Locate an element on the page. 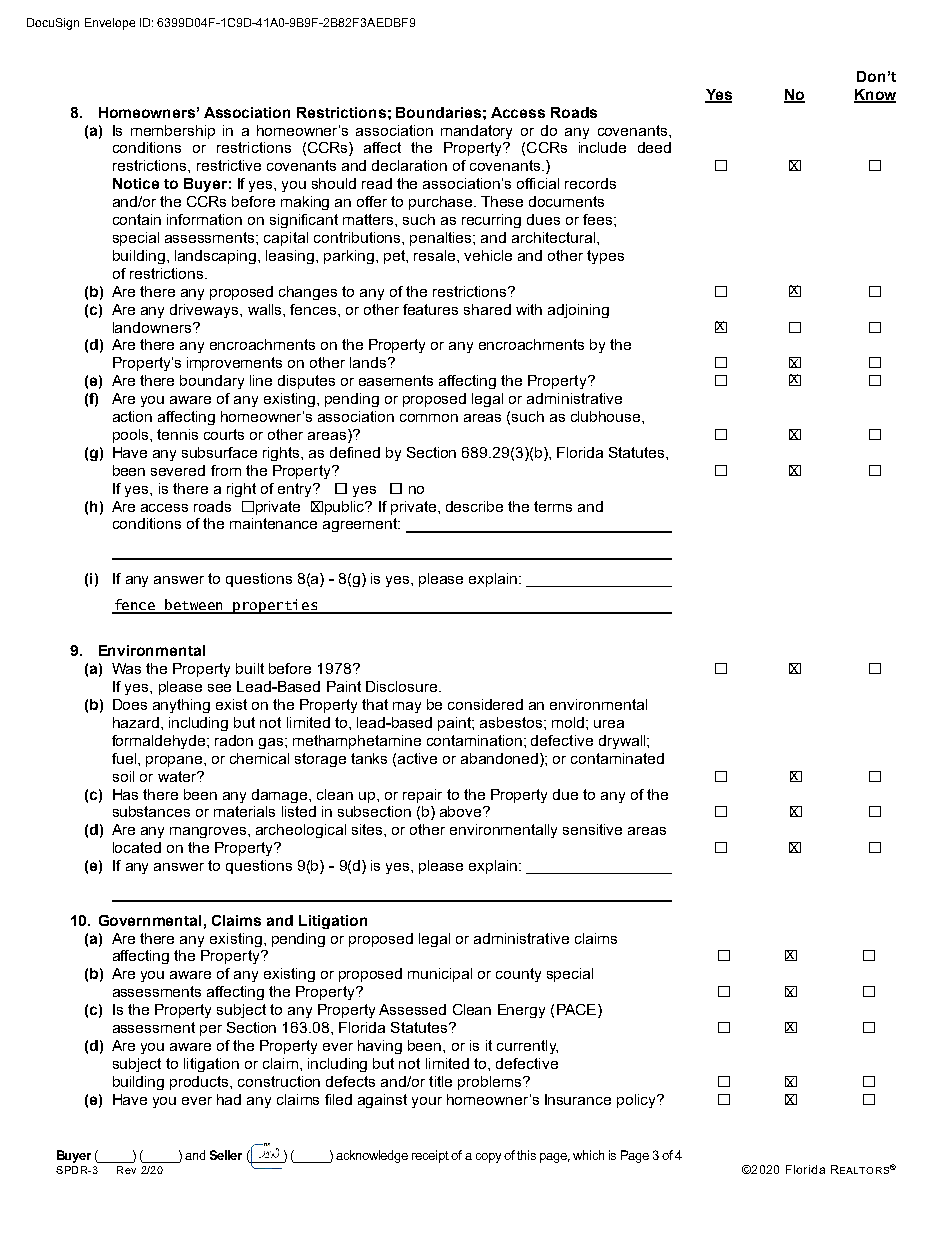 The height and width of the document is (1233, 952). declaration is located at coordinates (409, 165).
